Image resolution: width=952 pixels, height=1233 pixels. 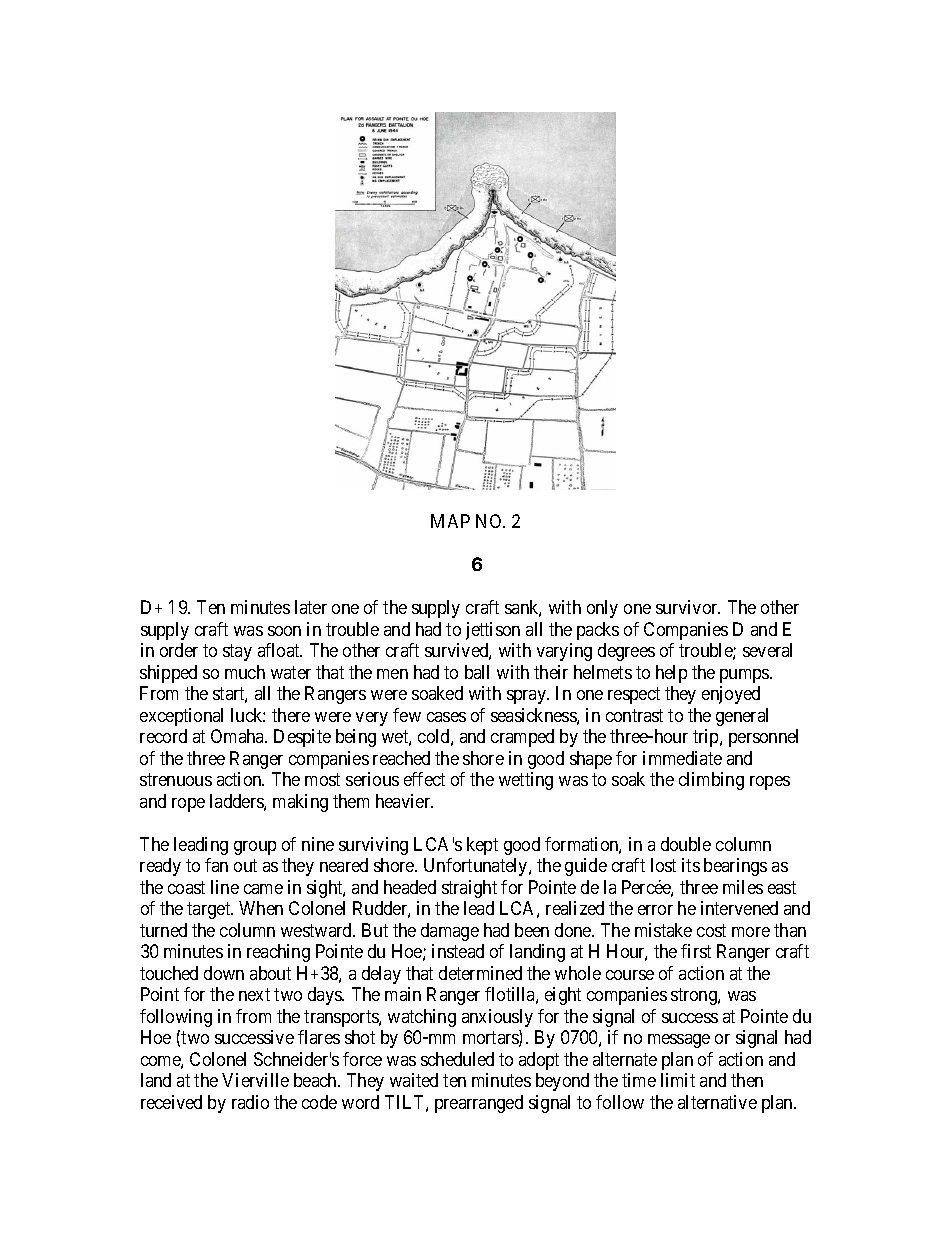 I want to click on survivor, so click(x=688, y=607).
